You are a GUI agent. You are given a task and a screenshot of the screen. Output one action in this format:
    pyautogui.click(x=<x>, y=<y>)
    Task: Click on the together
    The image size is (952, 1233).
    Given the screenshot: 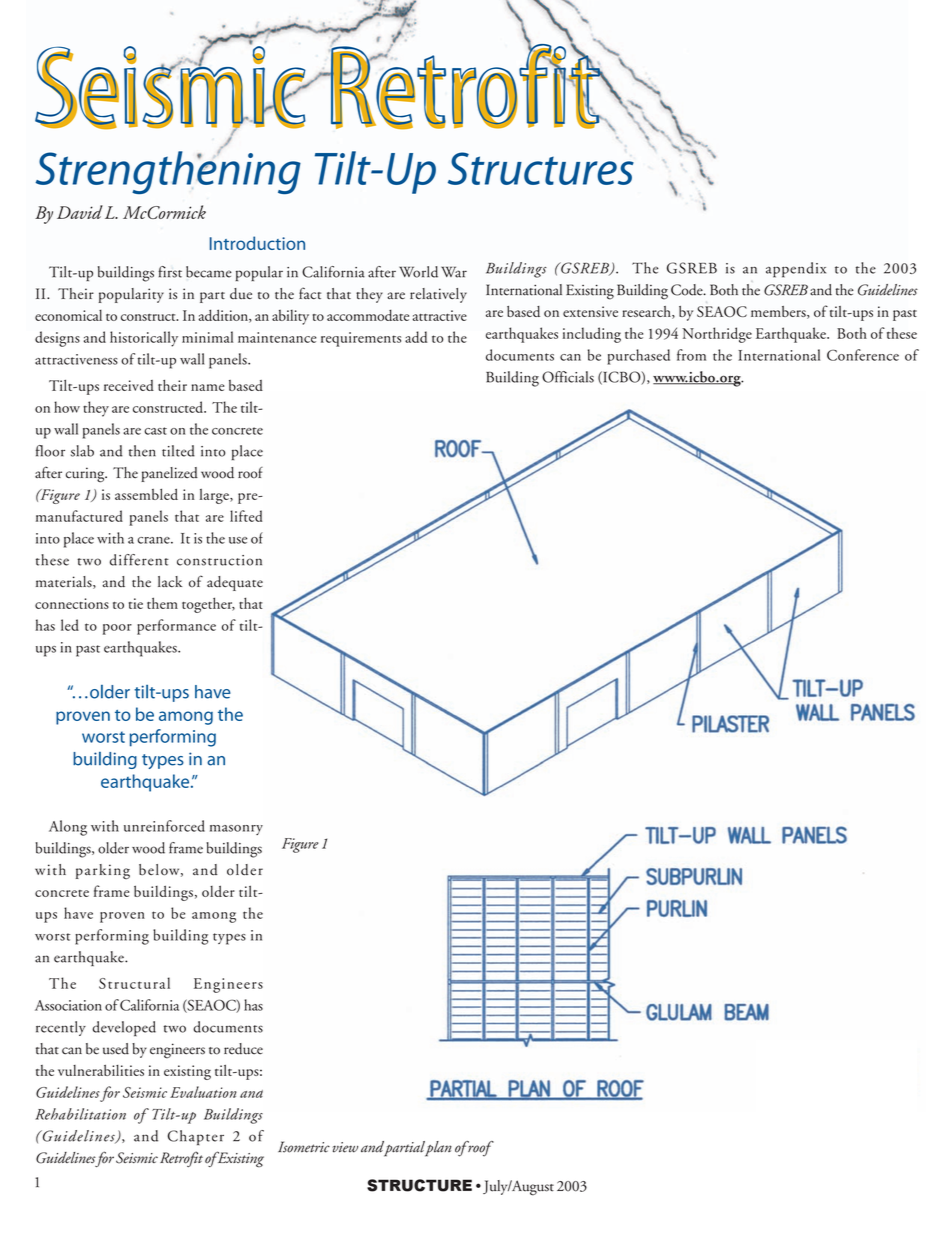 What is the action you would take?
    pyautogui.click(x=208, y=605)
